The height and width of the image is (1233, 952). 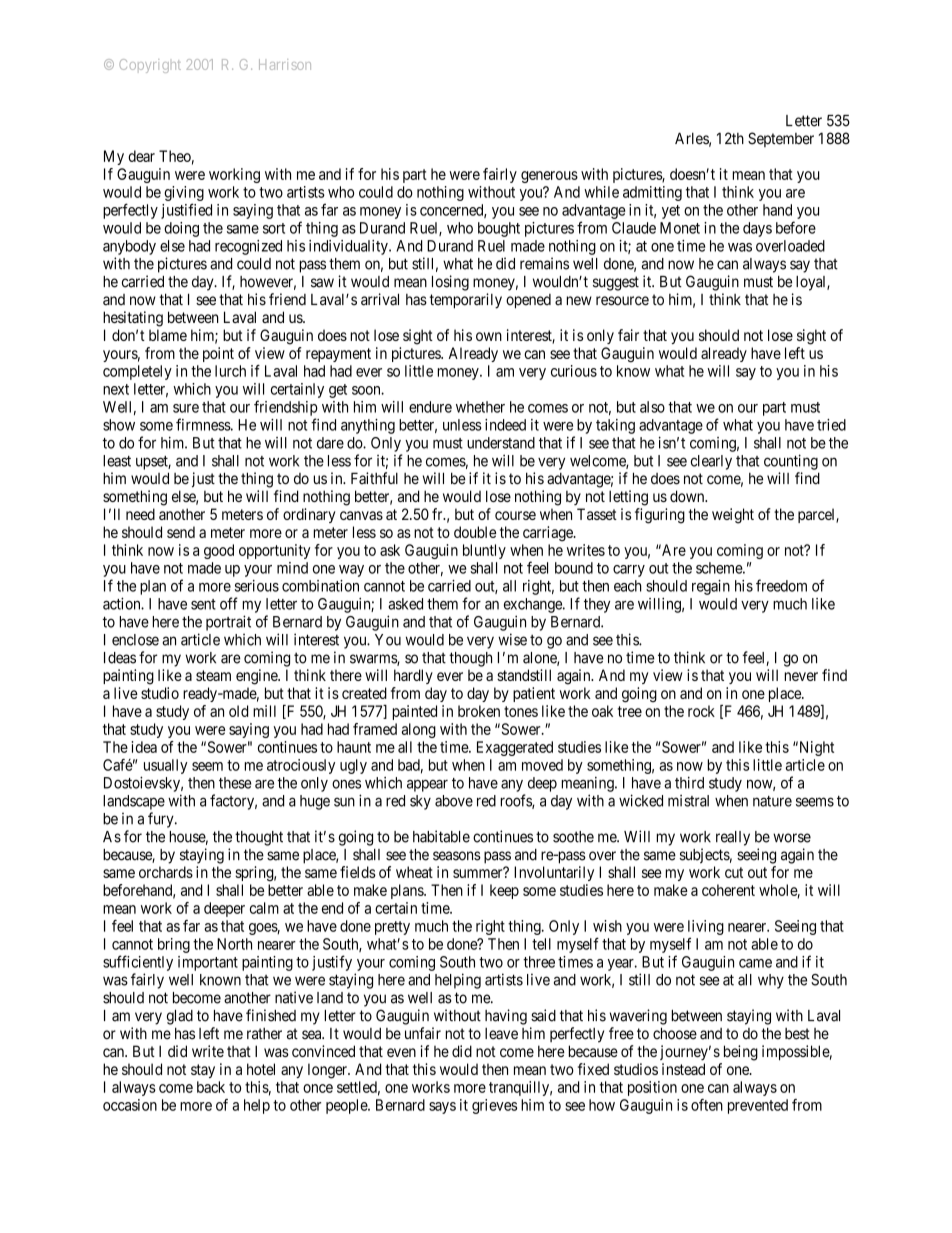 I want to click on back, so click(x=211, y=1087).
